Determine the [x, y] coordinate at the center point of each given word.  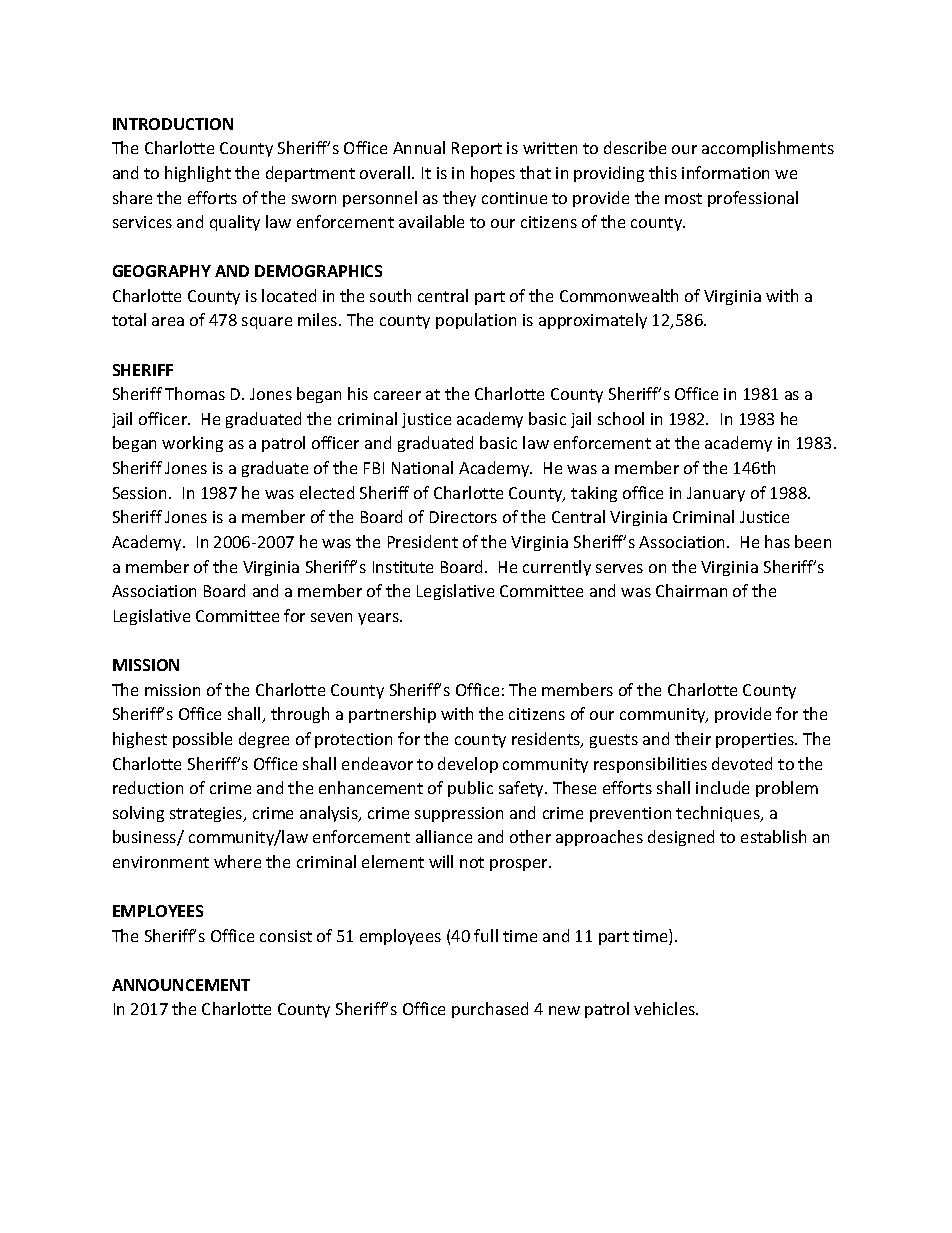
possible [202, 740]
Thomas [195, 393]
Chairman [691, 590]
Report [477, 149]
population [476, 321]
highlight [198, 174]
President [423, 541]
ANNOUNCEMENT [181, 985]
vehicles [665, 1008]
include [722, 787]
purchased [490, 1010]
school [621, 418]
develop [468, 765]
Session [141, 493]
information [725, 172]
